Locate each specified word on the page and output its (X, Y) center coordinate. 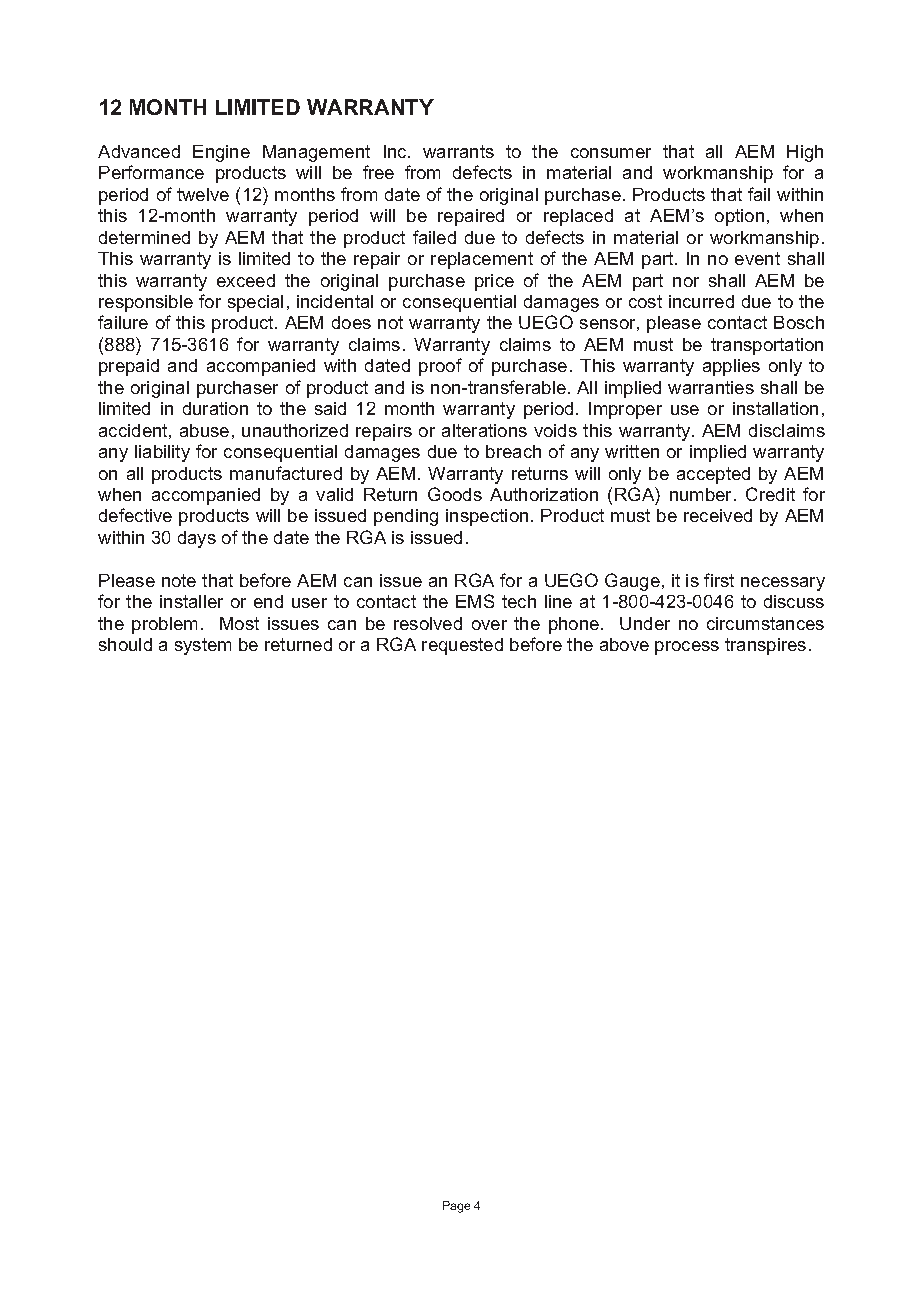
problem (164, 625)
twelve (203, 194)
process (687, 648)
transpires (765, 646)
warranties (711, 387)
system (203, 646)
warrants (458, 151)
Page (456, 1207)
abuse (204, 430)
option (739, 217)
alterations (484, 430)
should (125, 644)
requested (462, 646)
